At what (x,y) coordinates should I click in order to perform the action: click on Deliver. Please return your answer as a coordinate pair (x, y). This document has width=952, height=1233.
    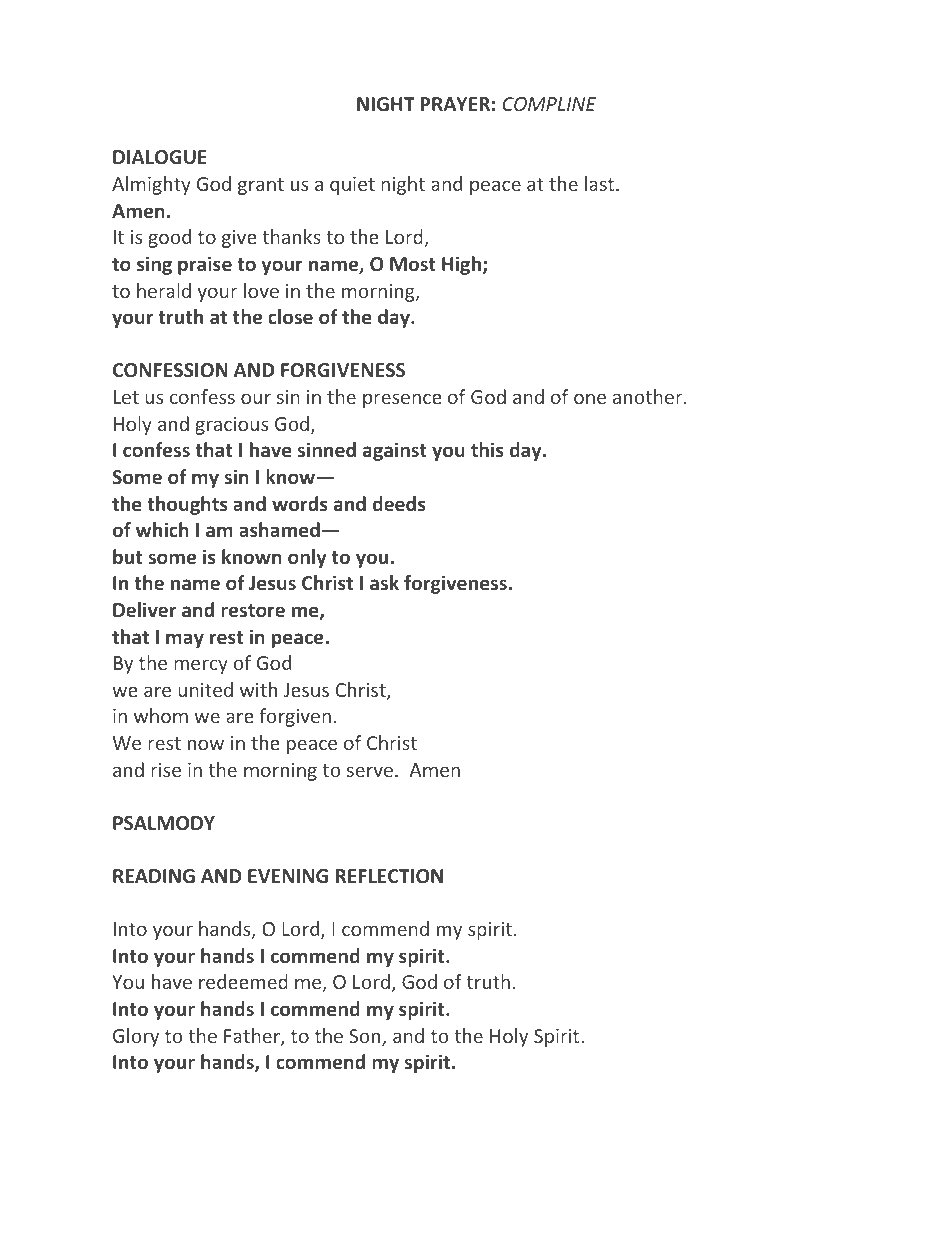
    Looking at the image, I should click on (144, 609).
